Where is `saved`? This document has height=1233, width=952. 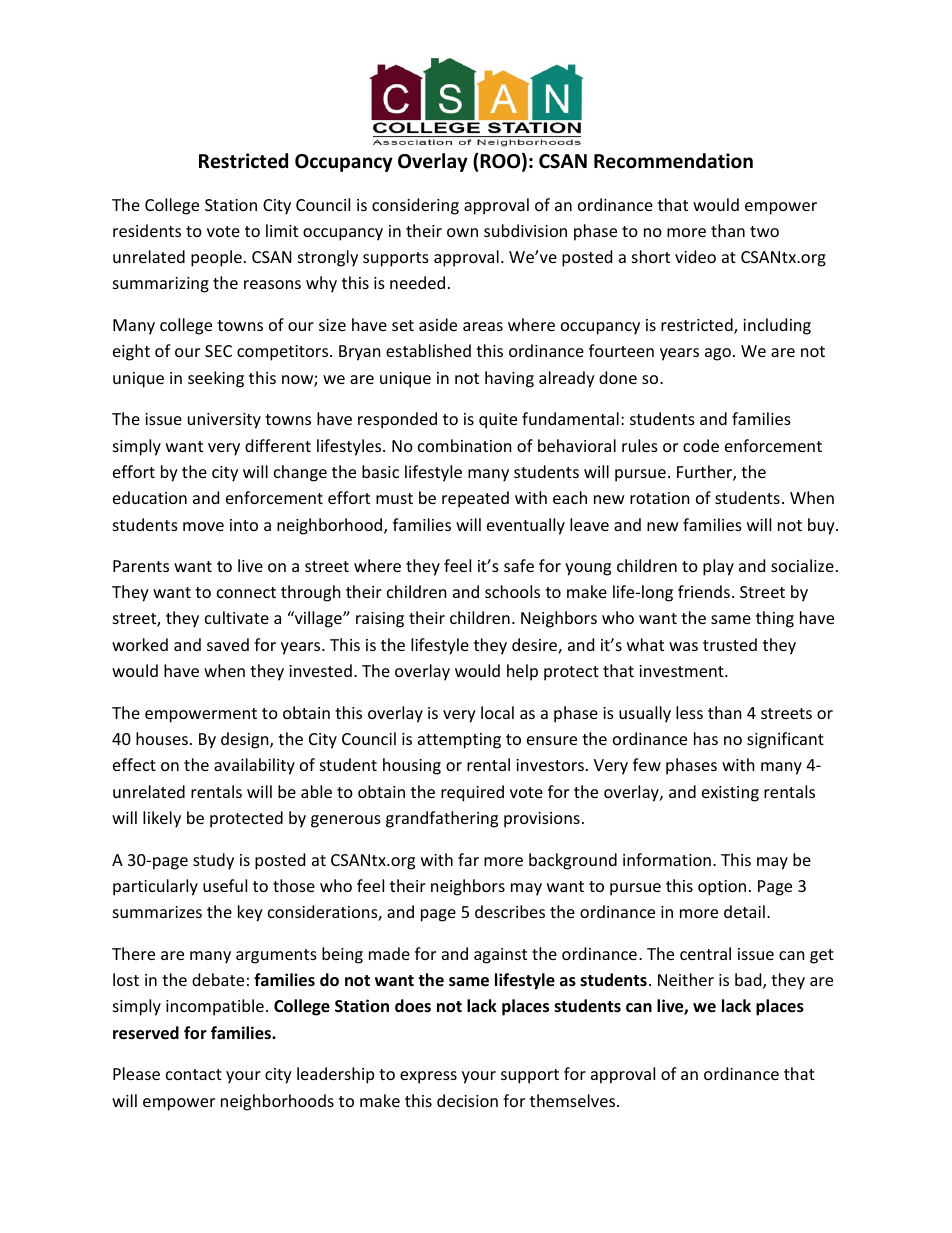 saved is located at coordinates (228, 644).
